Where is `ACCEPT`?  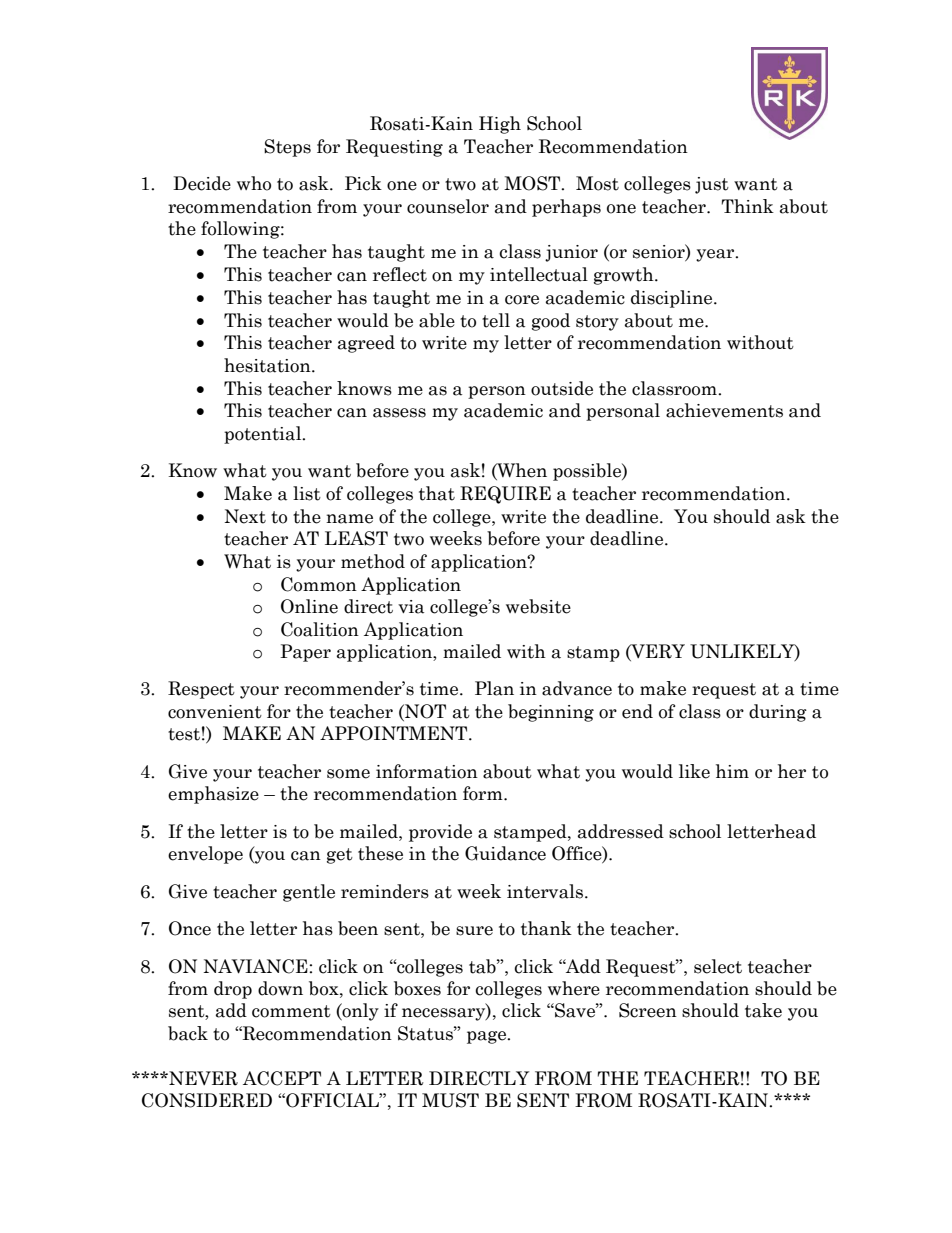
ACCEPT is located at coordinates (282, 1078).
